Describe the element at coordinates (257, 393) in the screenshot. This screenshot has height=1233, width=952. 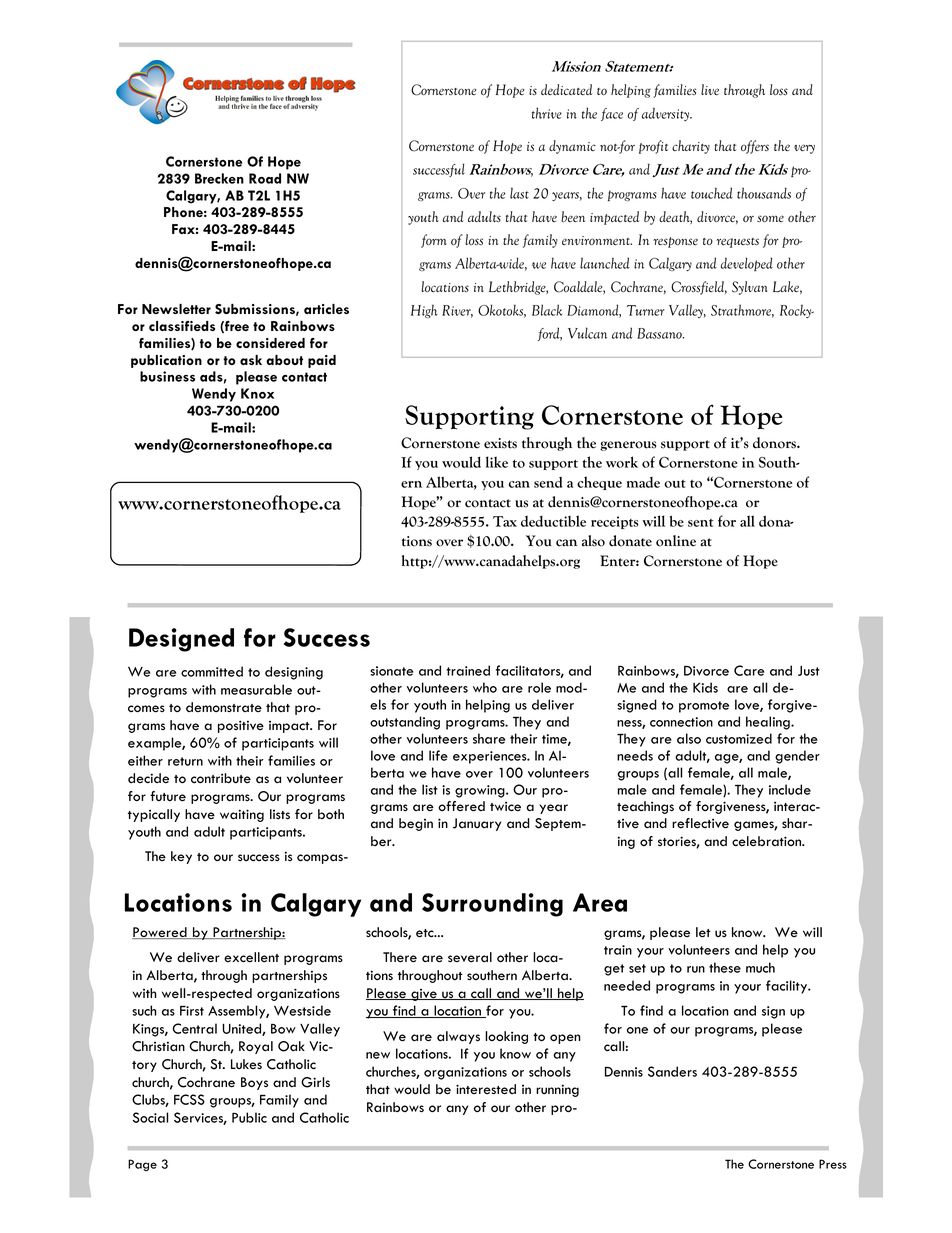
I see `Knox` at that location.
